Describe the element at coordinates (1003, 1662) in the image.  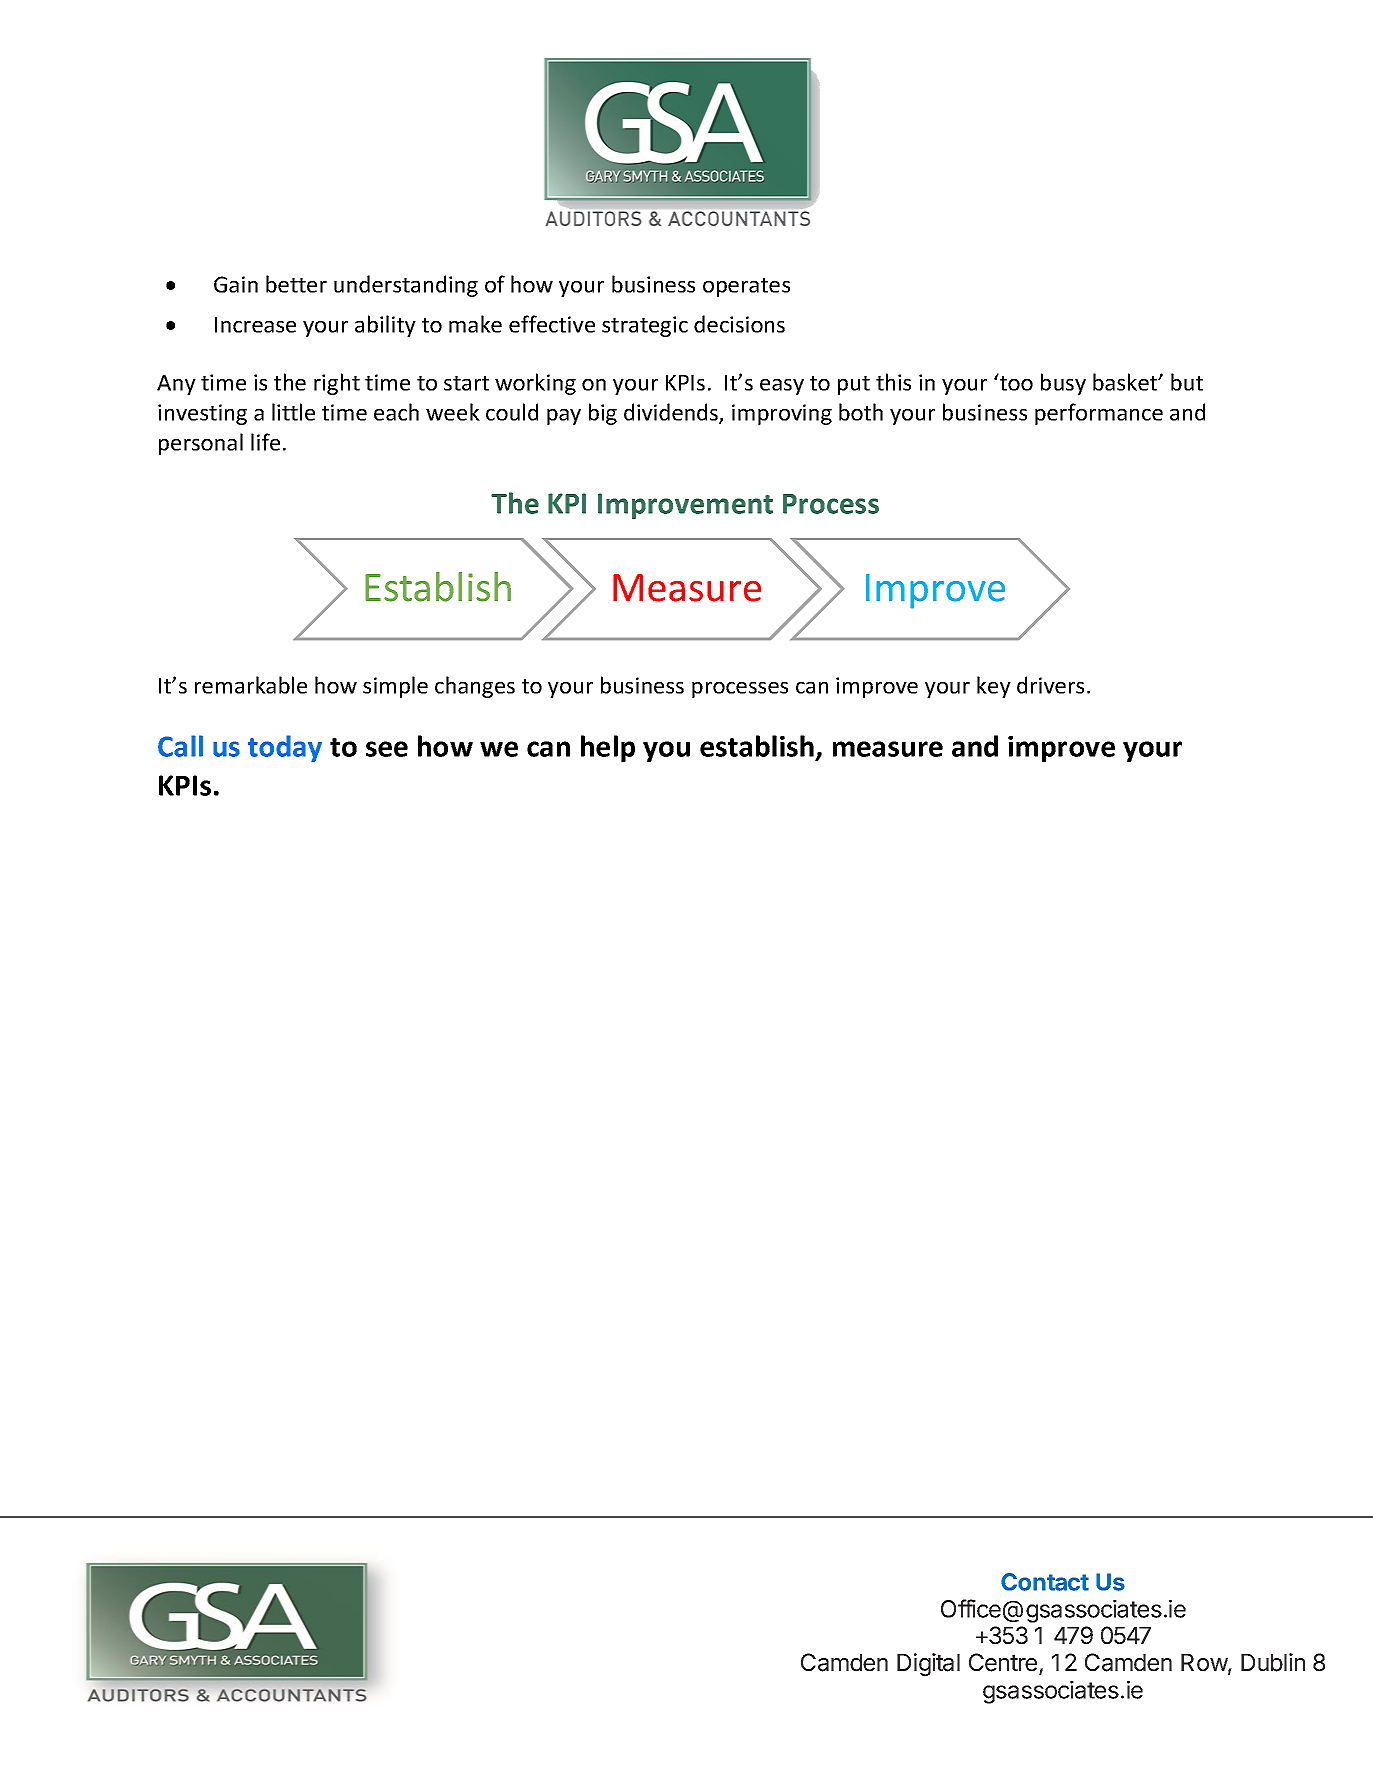
I see `Centre` at that location.
